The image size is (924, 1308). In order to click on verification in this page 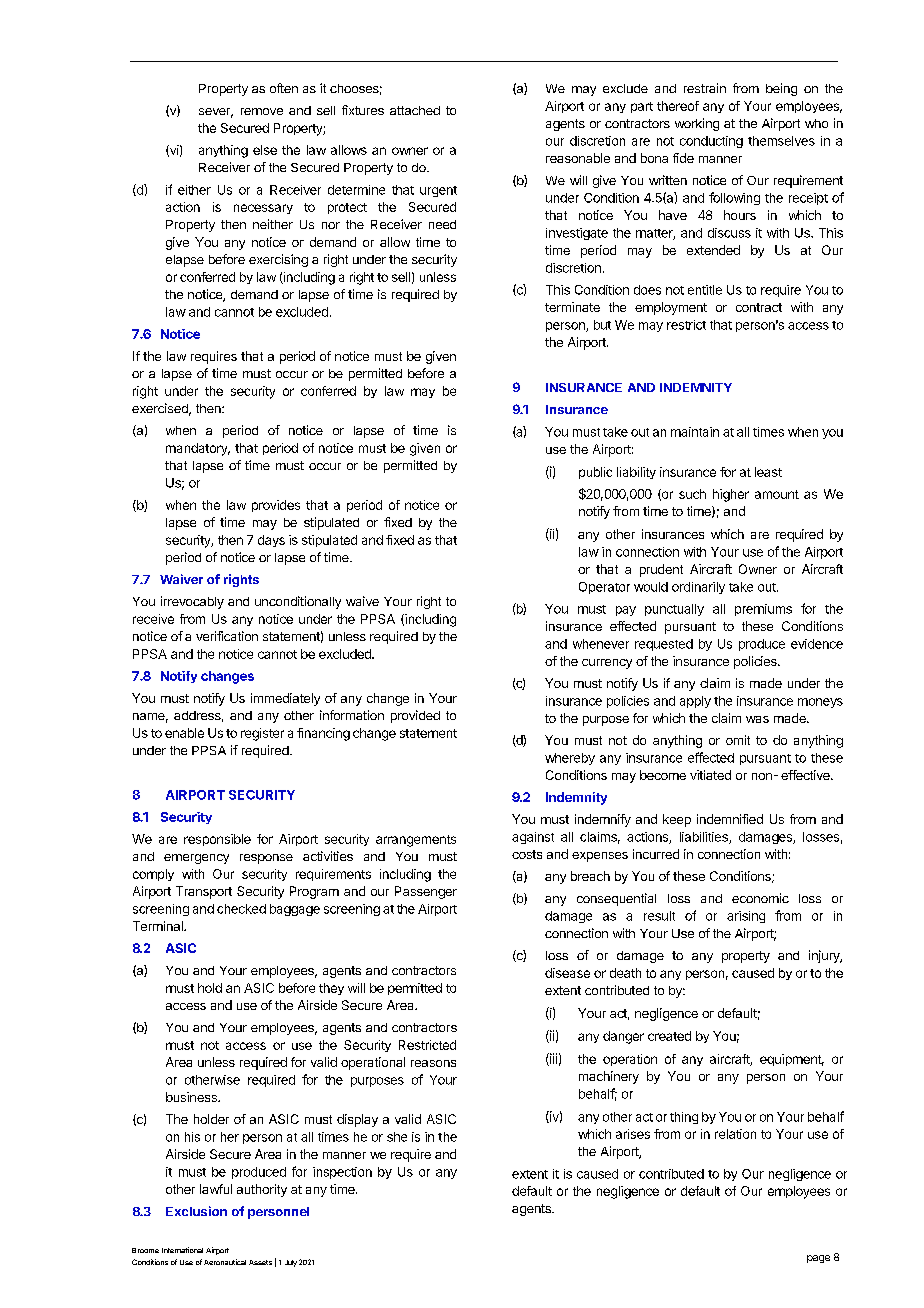, I will do `click(227, 636)`.
